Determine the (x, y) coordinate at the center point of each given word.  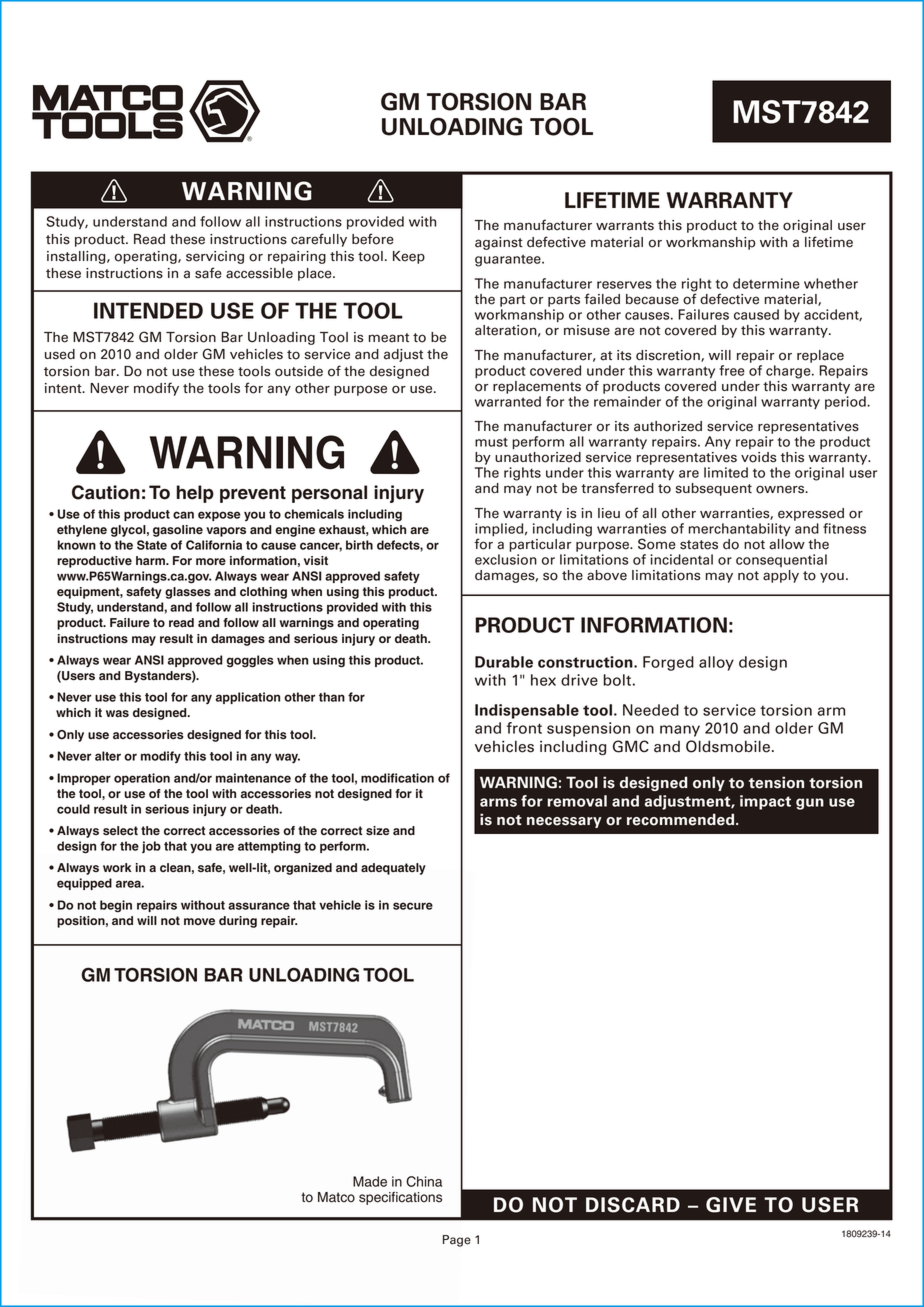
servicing (215, 257)
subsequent (714, 489)
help (195, 494)
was (117, 714)
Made (370, 1181)
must (491, 442)
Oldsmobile (728, 746)
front (524, 728)
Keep (409, 257)
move (199, 921)
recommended (682, 819)
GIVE (731, 1205)
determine (766, 283)
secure (413, 906)
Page (457, 1241)
